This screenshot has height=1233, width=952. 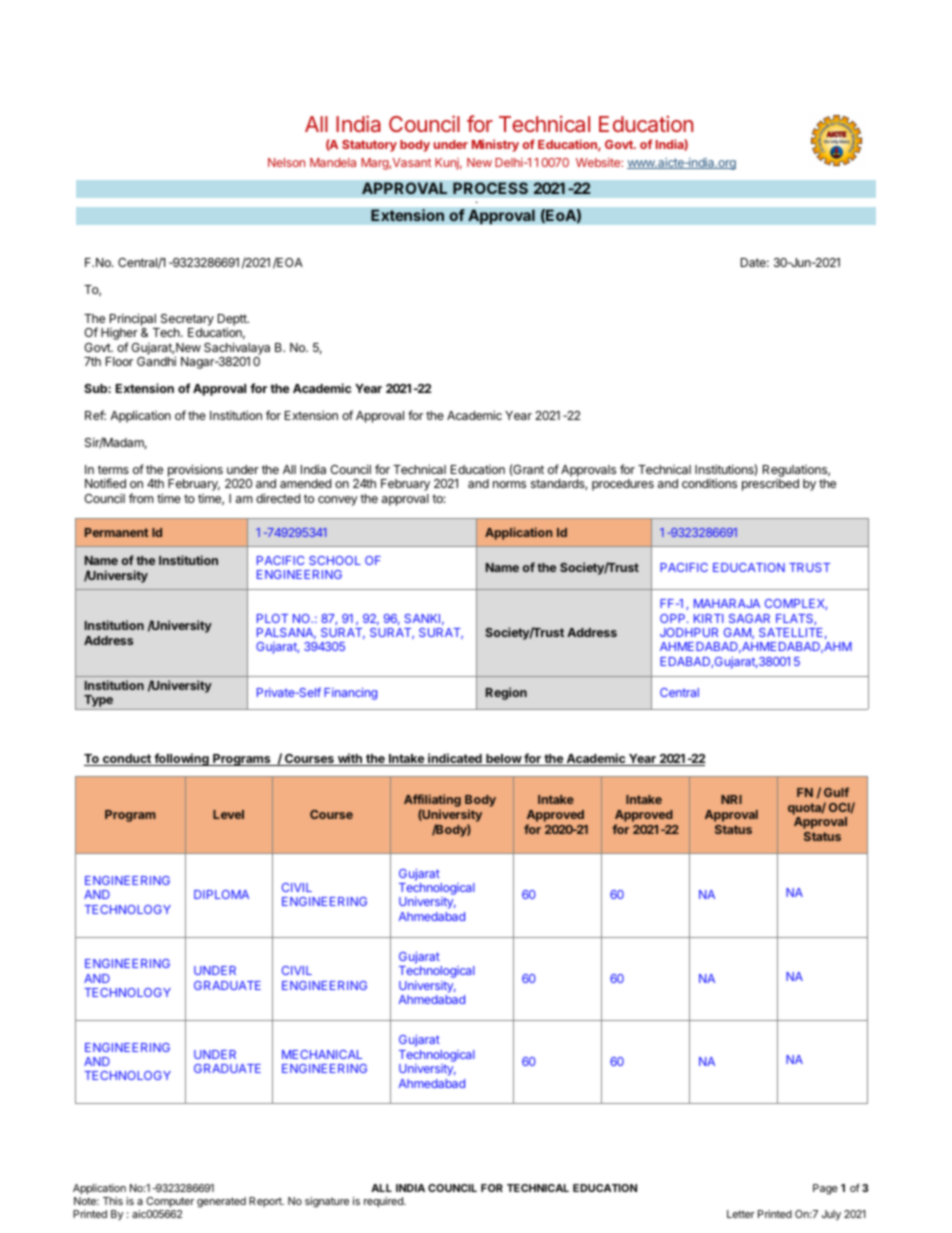 What do you see at coordinates (455, 759) in the screenshot?
I see `indicated` at bounding box center [455, 759].
